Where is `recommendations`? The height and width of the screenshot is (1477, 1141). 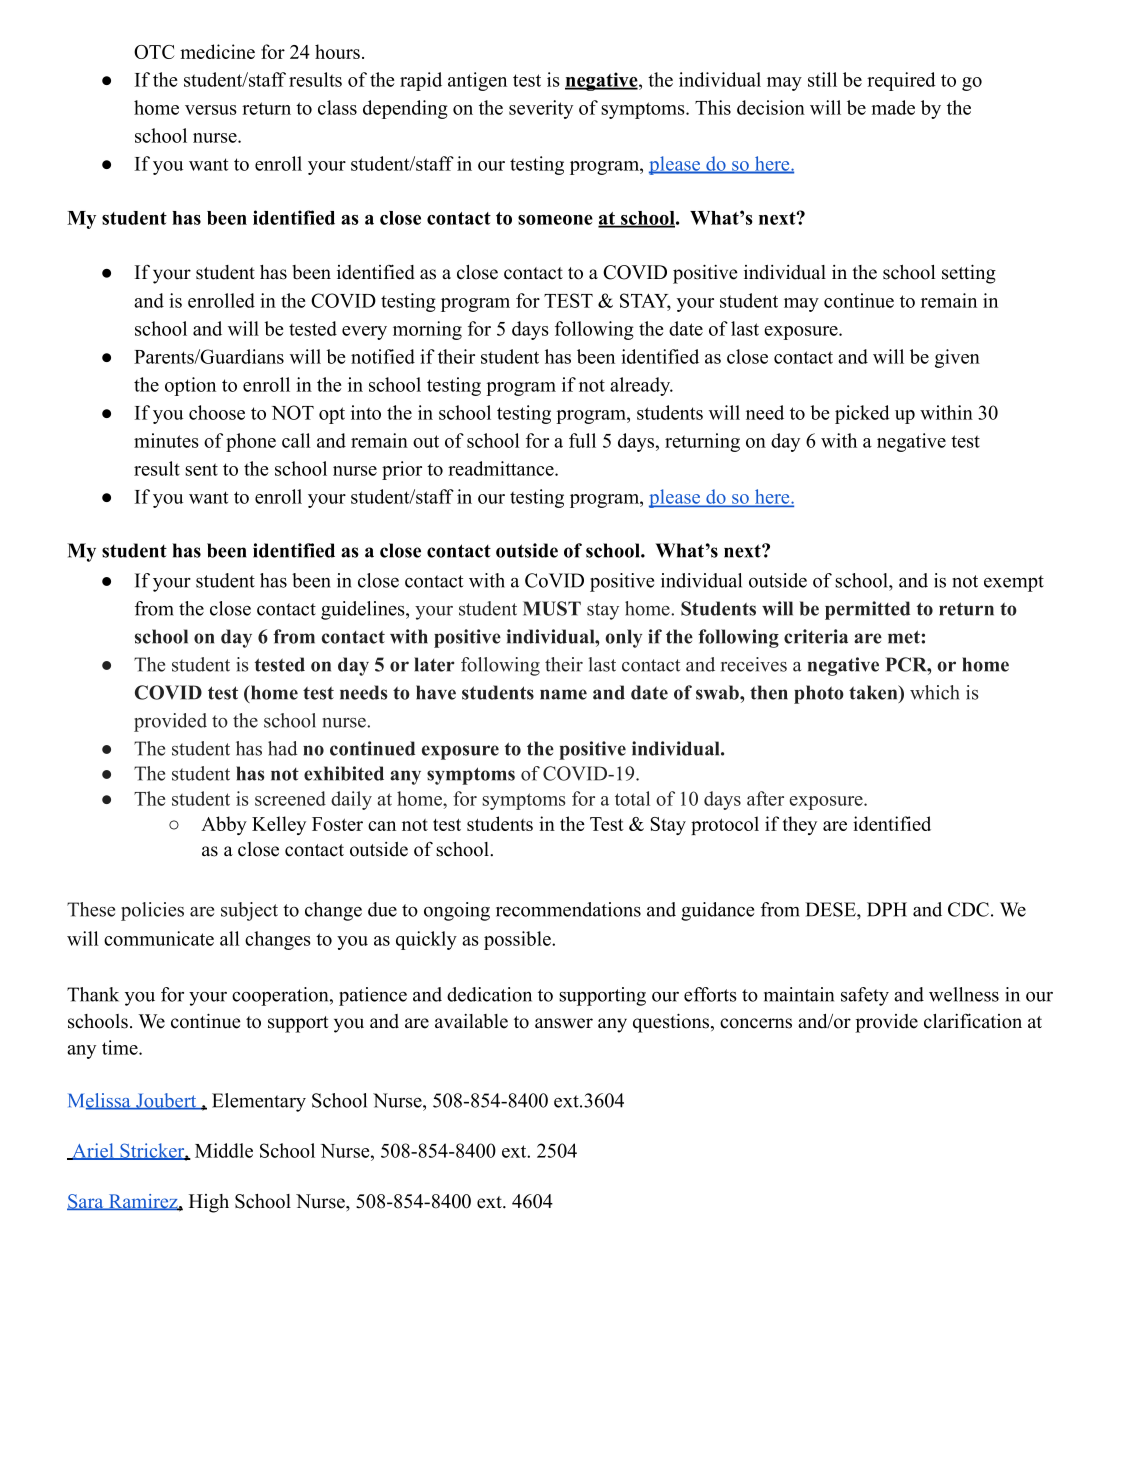 recommendations is located at coordinates (568, 909).
